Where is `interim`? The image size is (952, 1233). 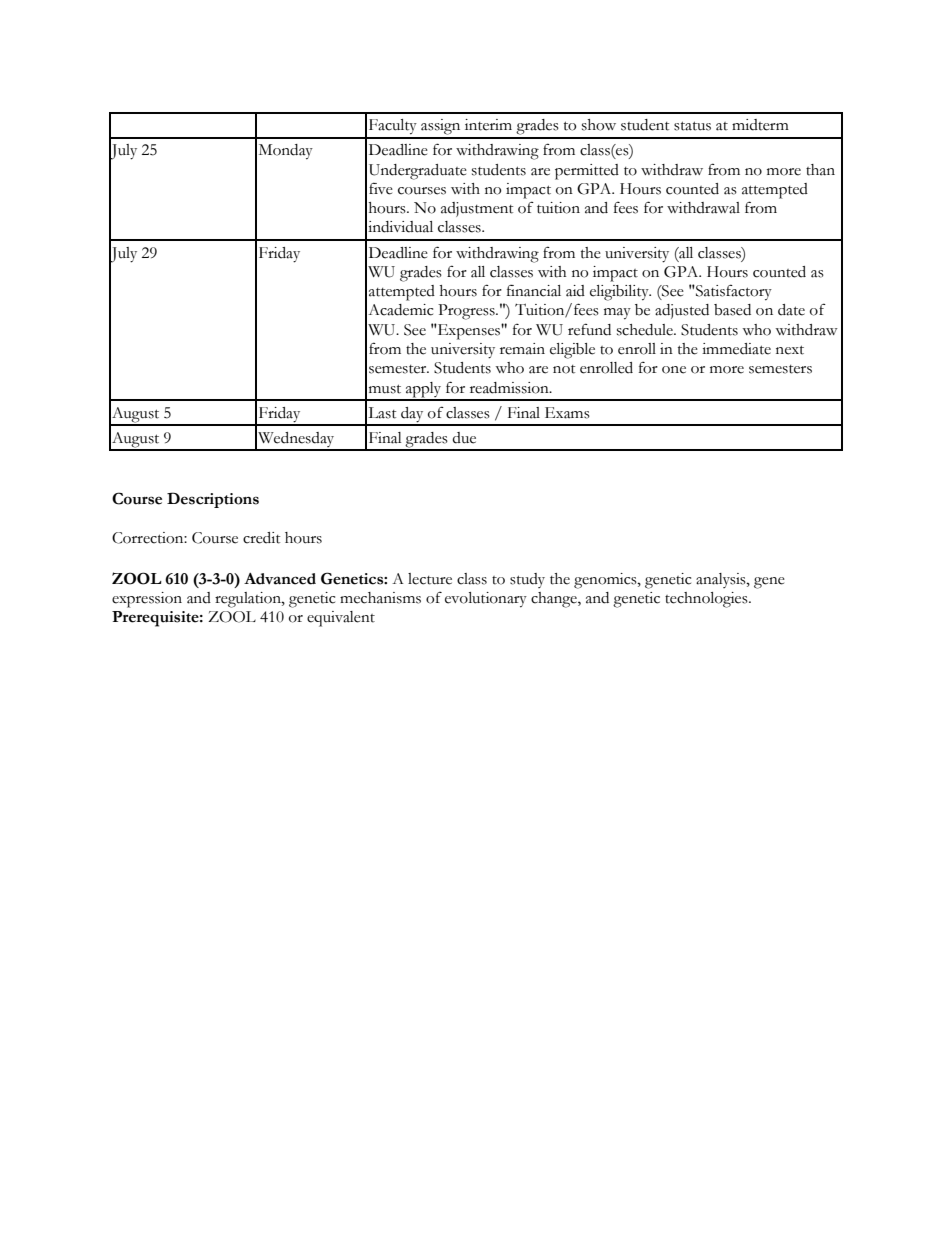 interim is located at coordinates (488, 125).
